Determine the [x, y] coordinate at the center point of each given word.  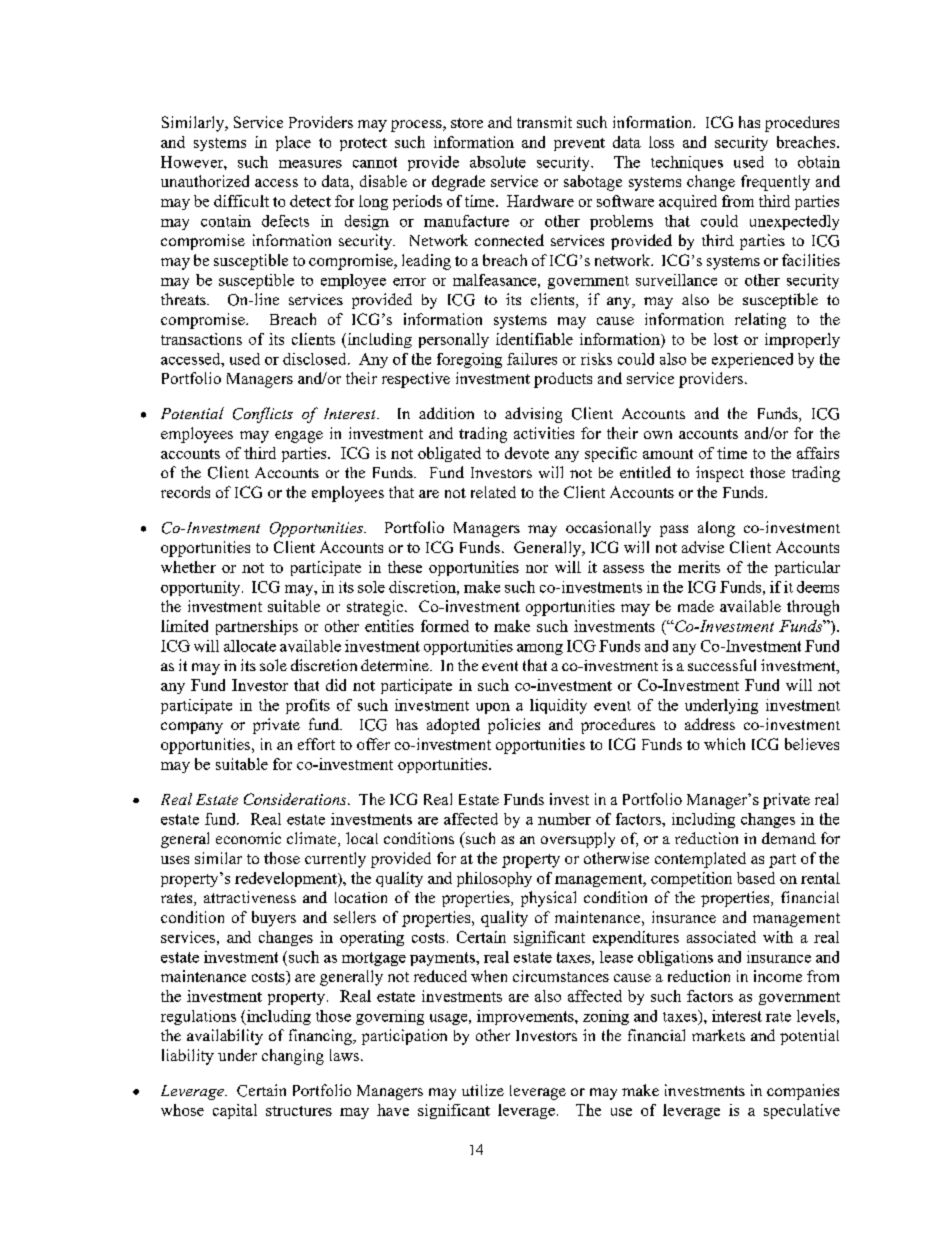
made [696, 606]
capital [235, 1111]
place [293, 143]
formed [445, 626]
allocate [250, 646]
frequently [775, 183]
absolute [498, 162]
